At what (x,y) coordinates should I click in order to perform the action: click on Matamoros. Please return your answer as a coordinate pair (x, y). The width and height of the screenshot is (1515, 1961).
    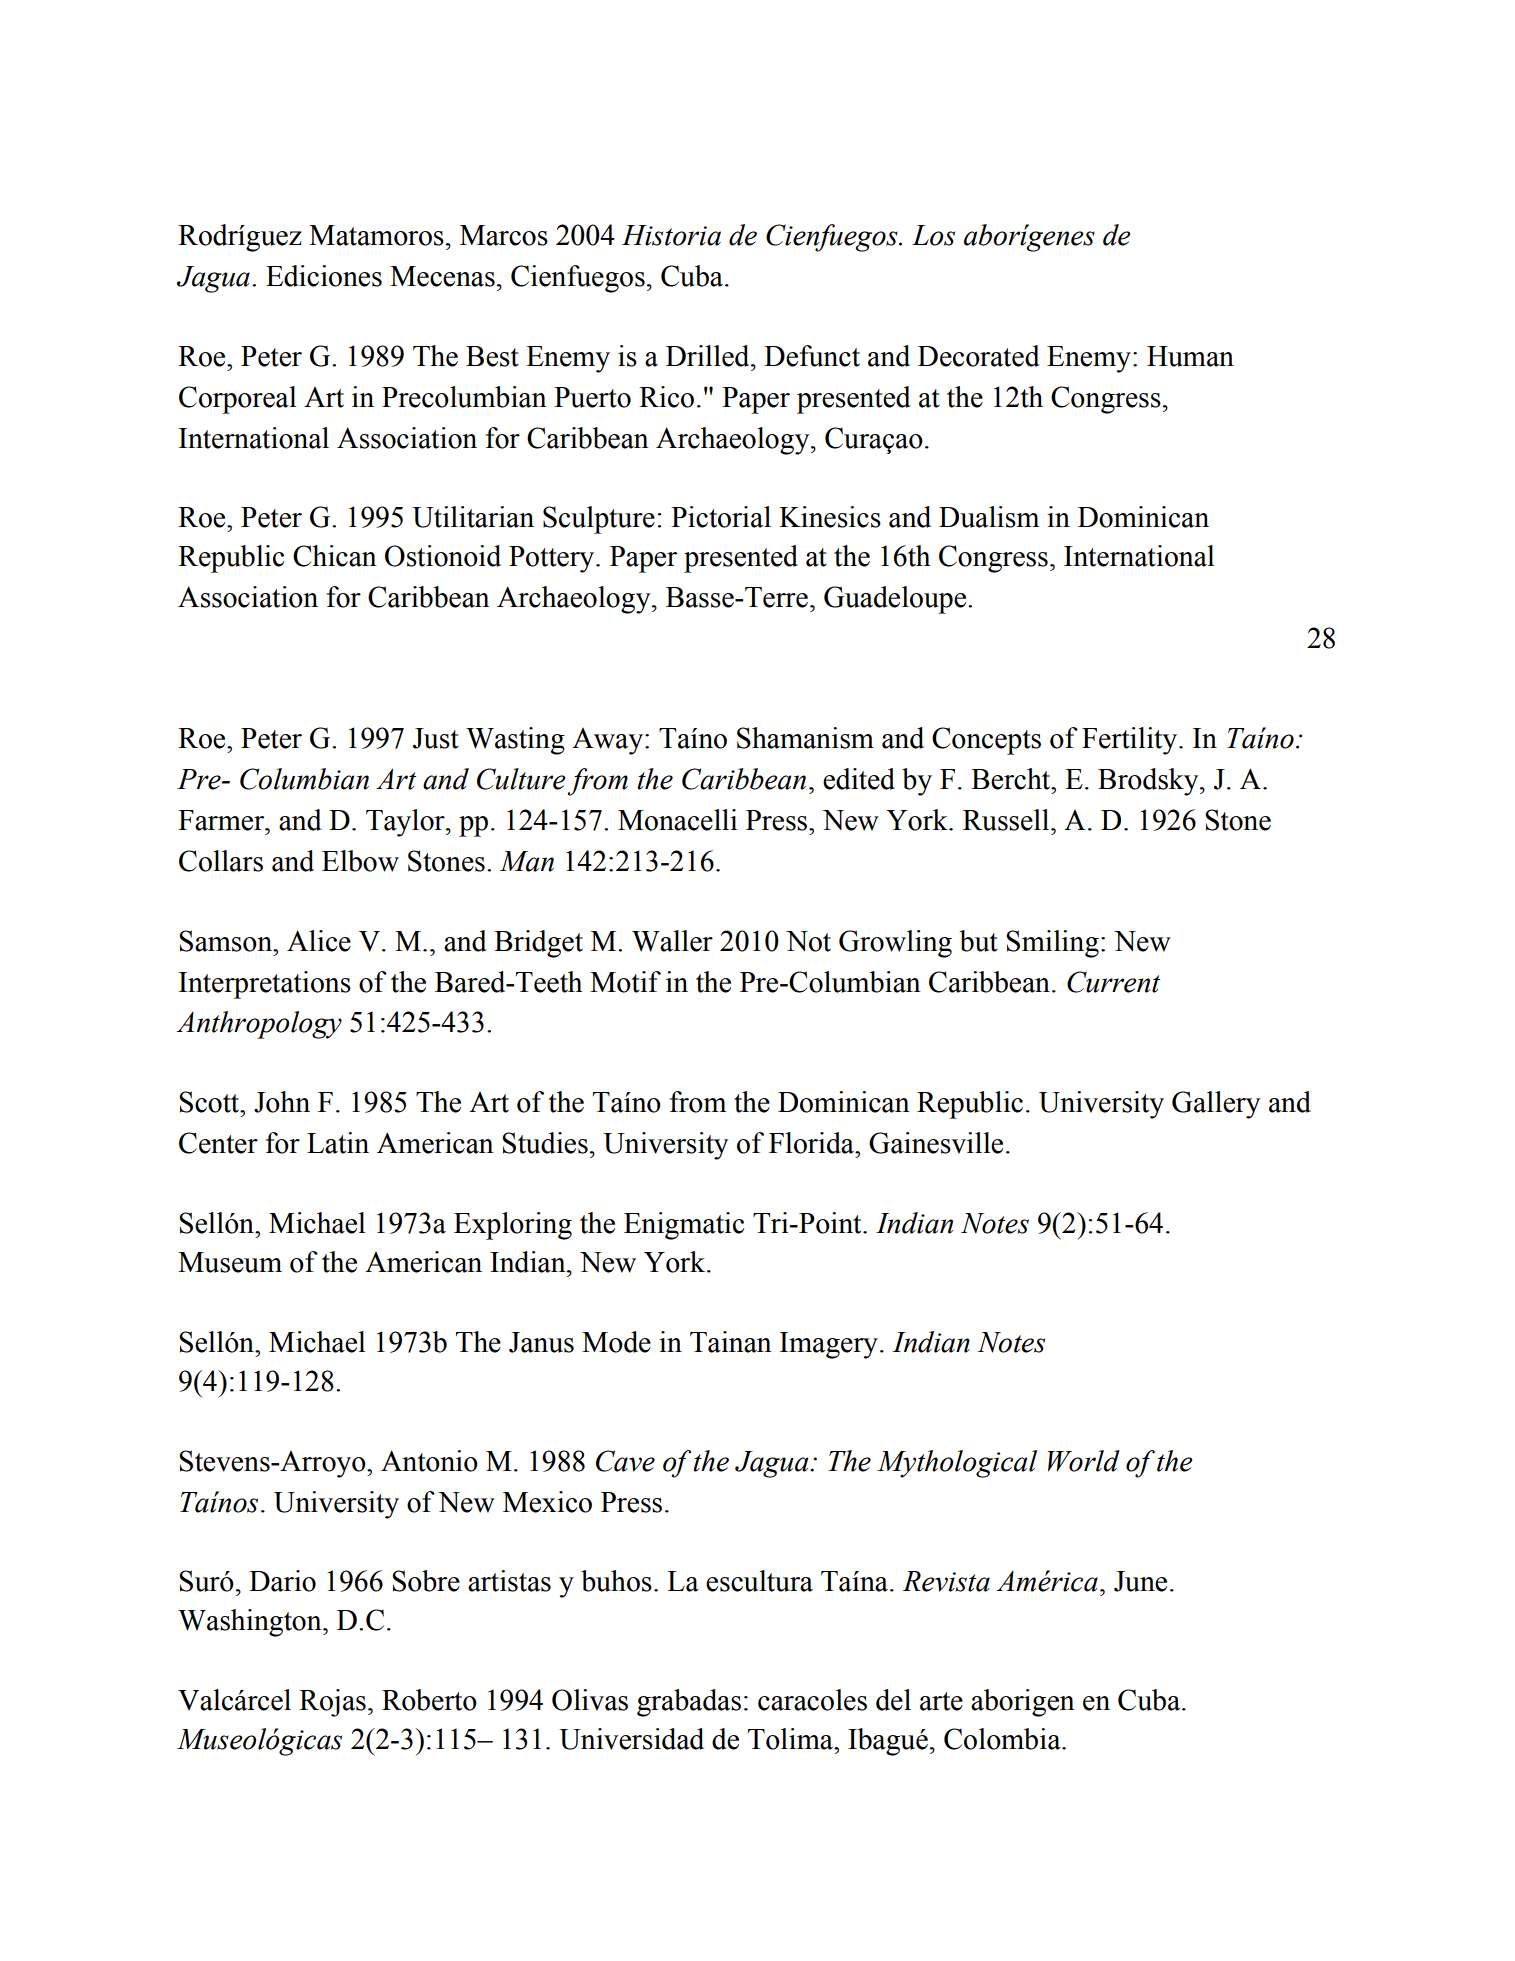
    Looking at the image, I should click on (376, 235).
